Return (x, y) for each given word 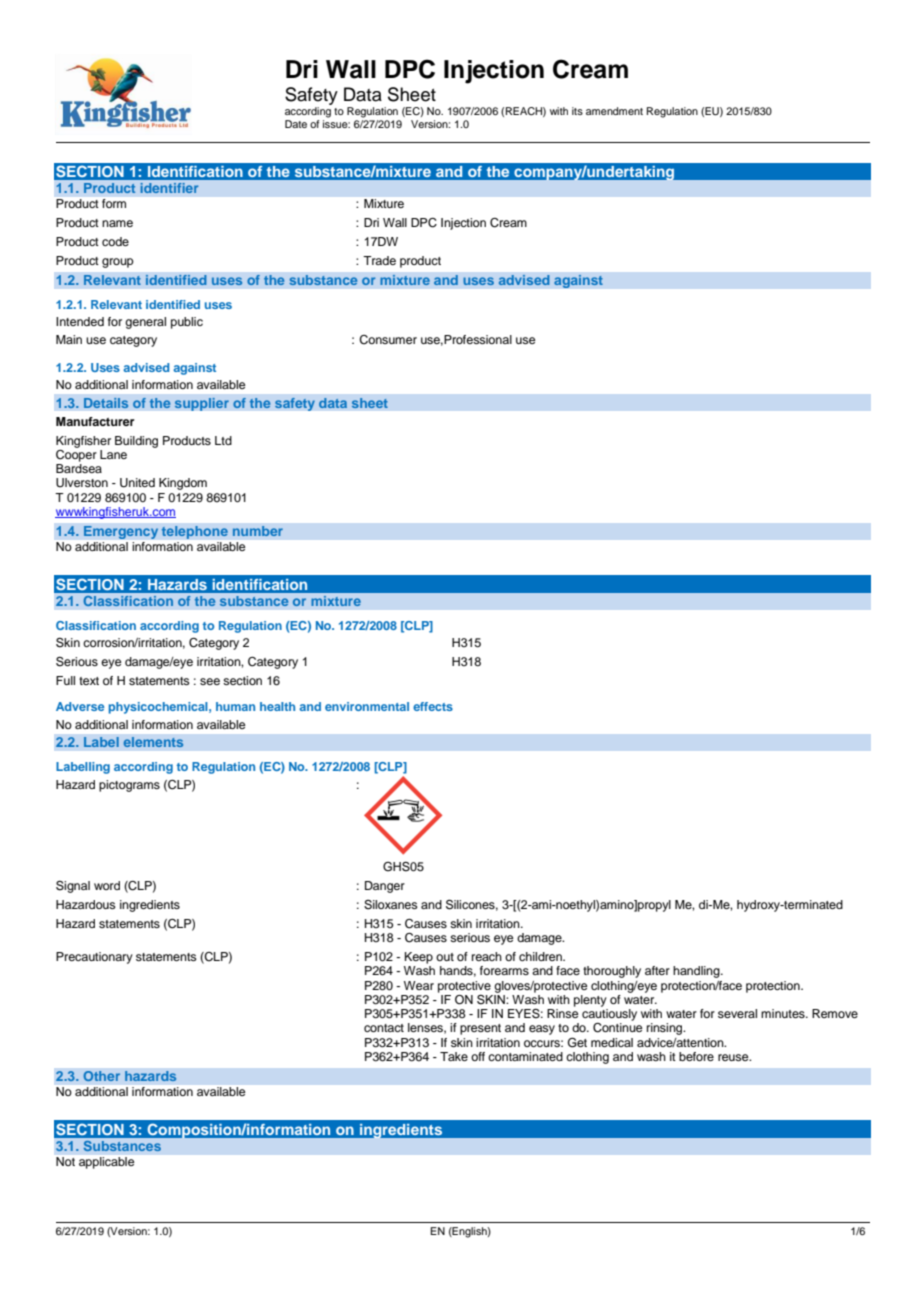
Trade (379, 260)
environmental (367, 706)
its (577, 111)
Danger (385, 887)
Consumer (388, 340)
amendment (614, 111)
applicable (106, 1163)
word (107, 885)
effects (433, 706)
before (696, 1056)
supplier (201, 404)
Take (454, 1056)
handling (697, 972)
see (210, 681)
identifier (169, 188)
